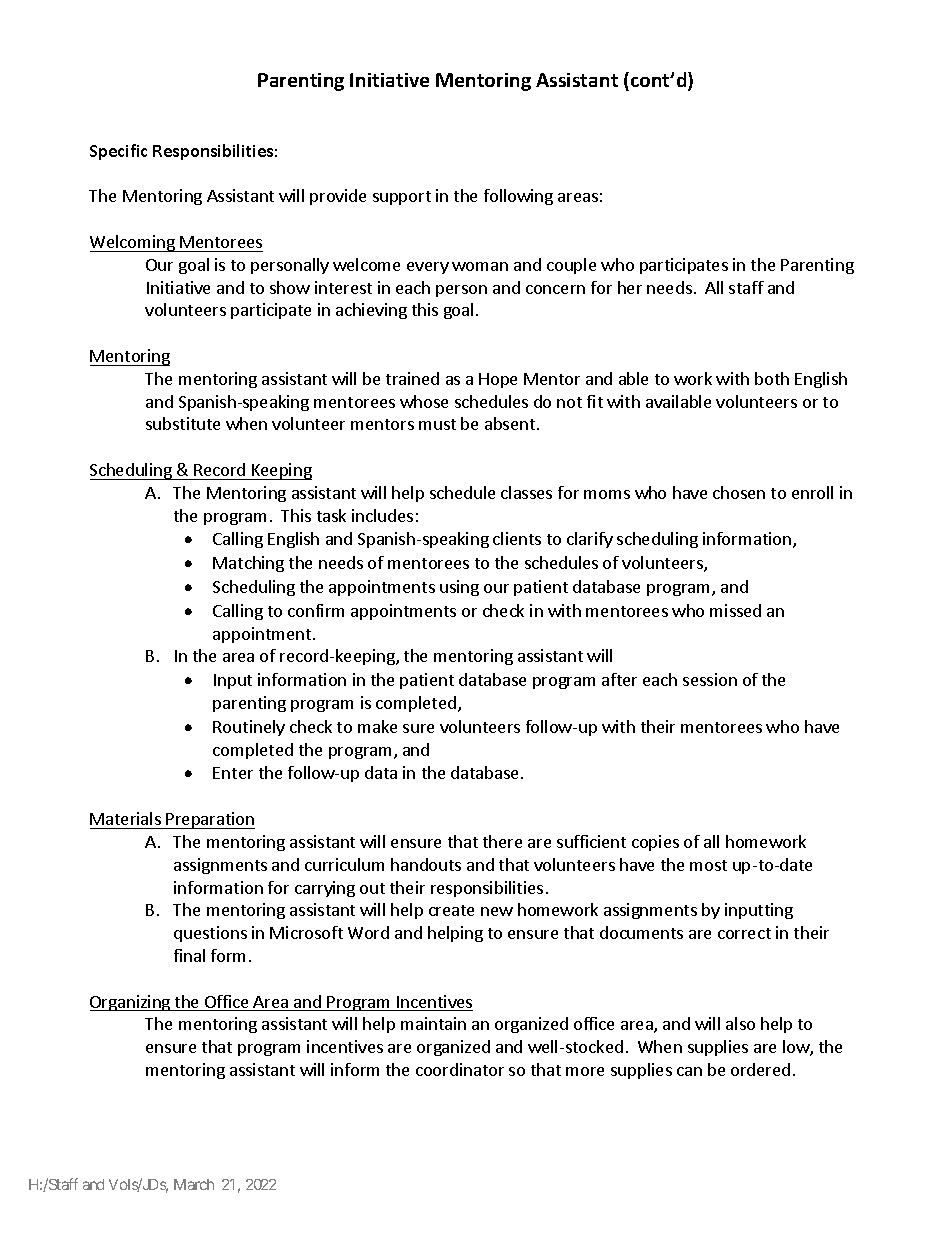  I want to click on Specific, so click(118, 152).
